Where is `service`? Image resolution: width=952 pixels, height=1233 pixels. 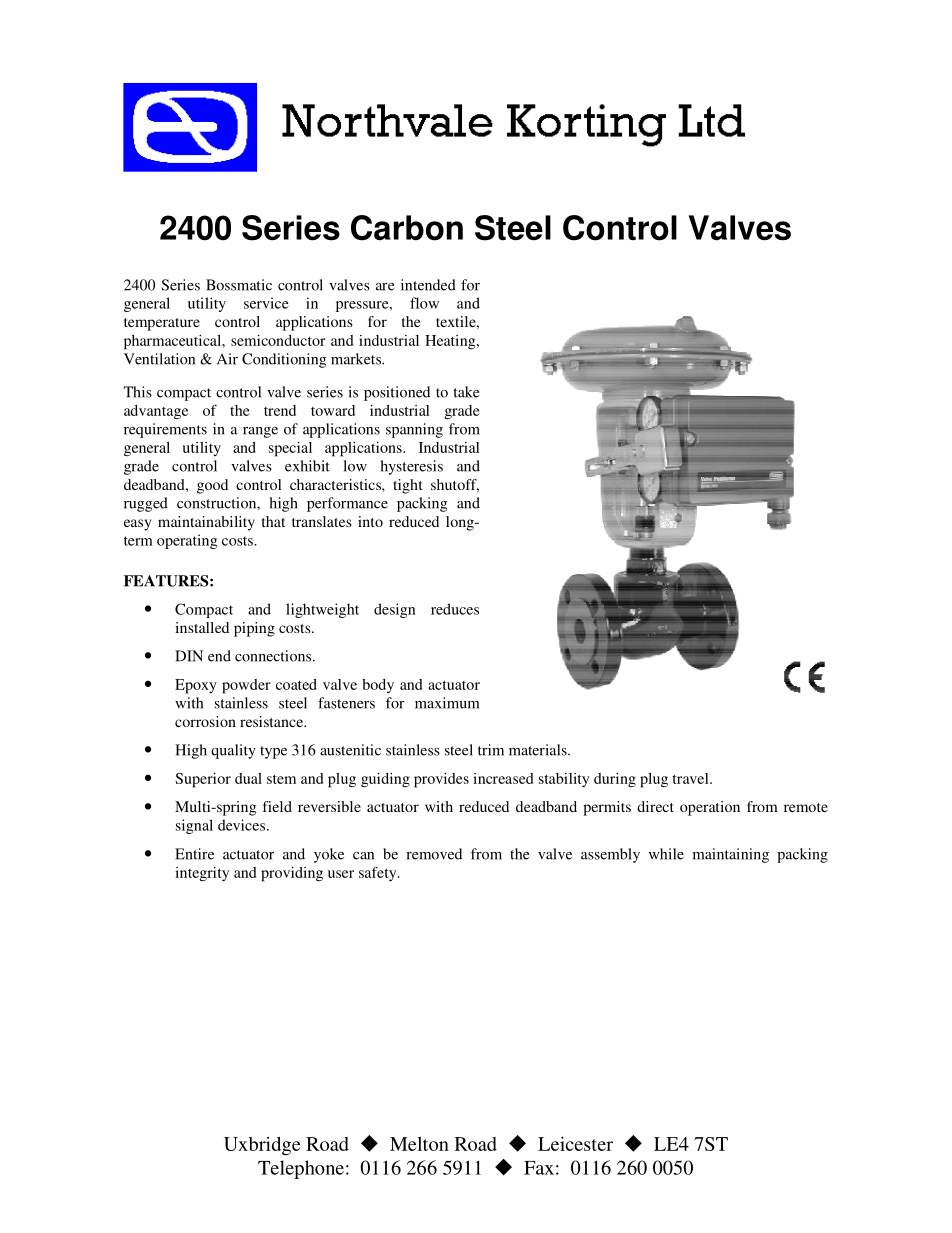
service is located at coordinates (266, 303).
